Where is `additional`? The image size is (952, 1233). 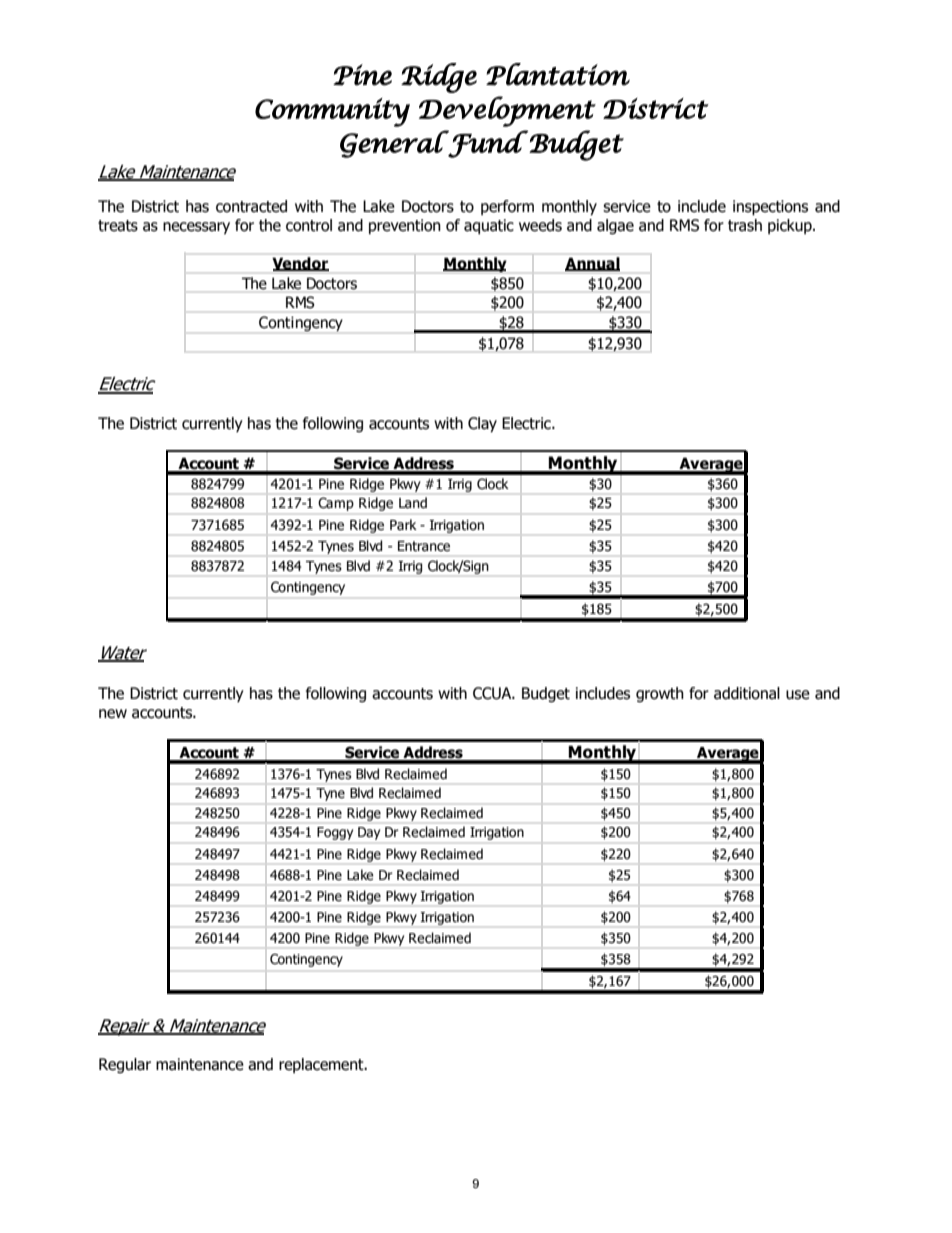 additional is located at coordinates (747, 693).
